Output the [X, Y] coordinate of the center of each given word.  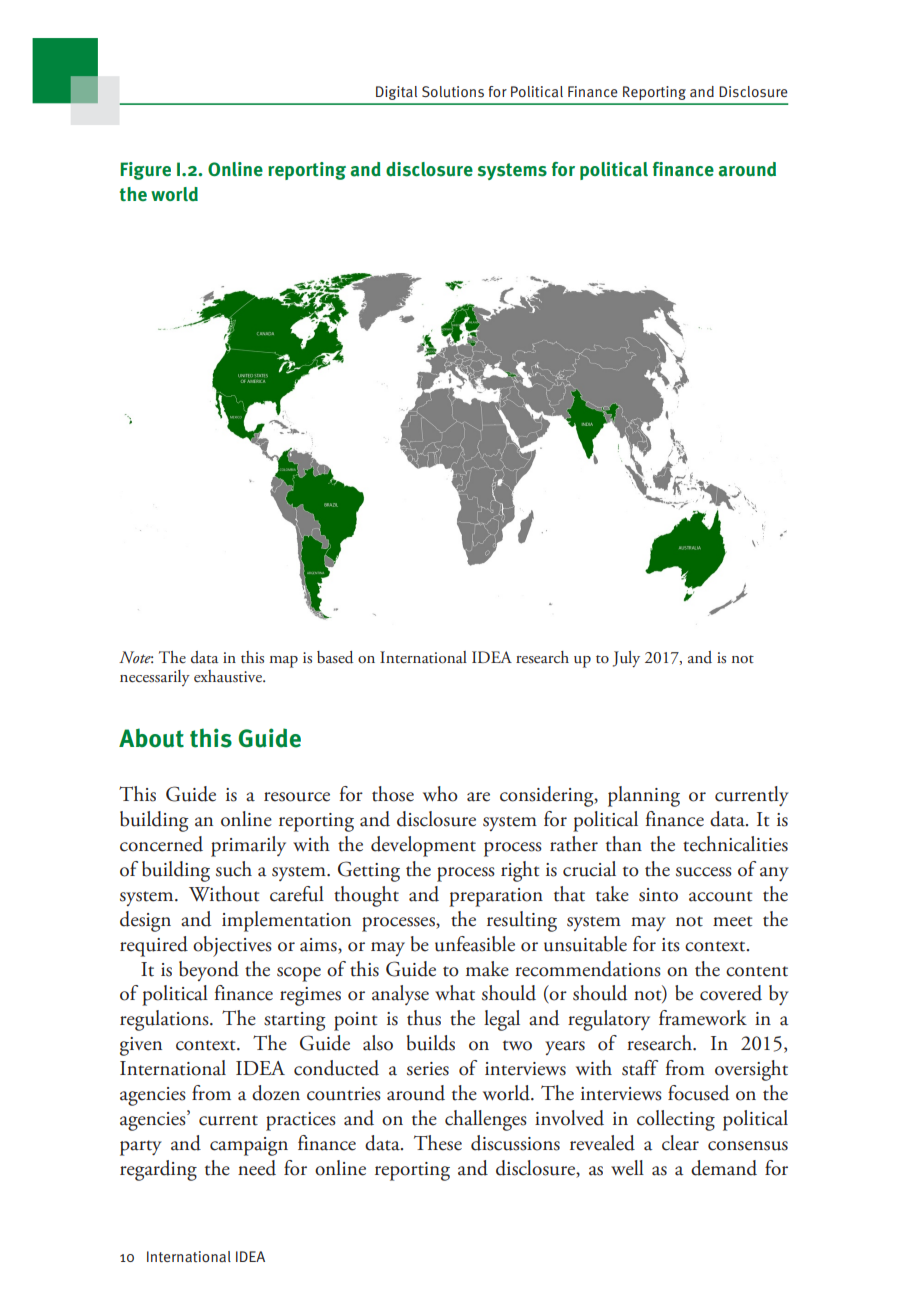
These [438, 1143]
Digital [396, 93]
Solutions [453, 92]
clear [680, 1143]
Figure [145, 171]
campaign [249, 1146]
